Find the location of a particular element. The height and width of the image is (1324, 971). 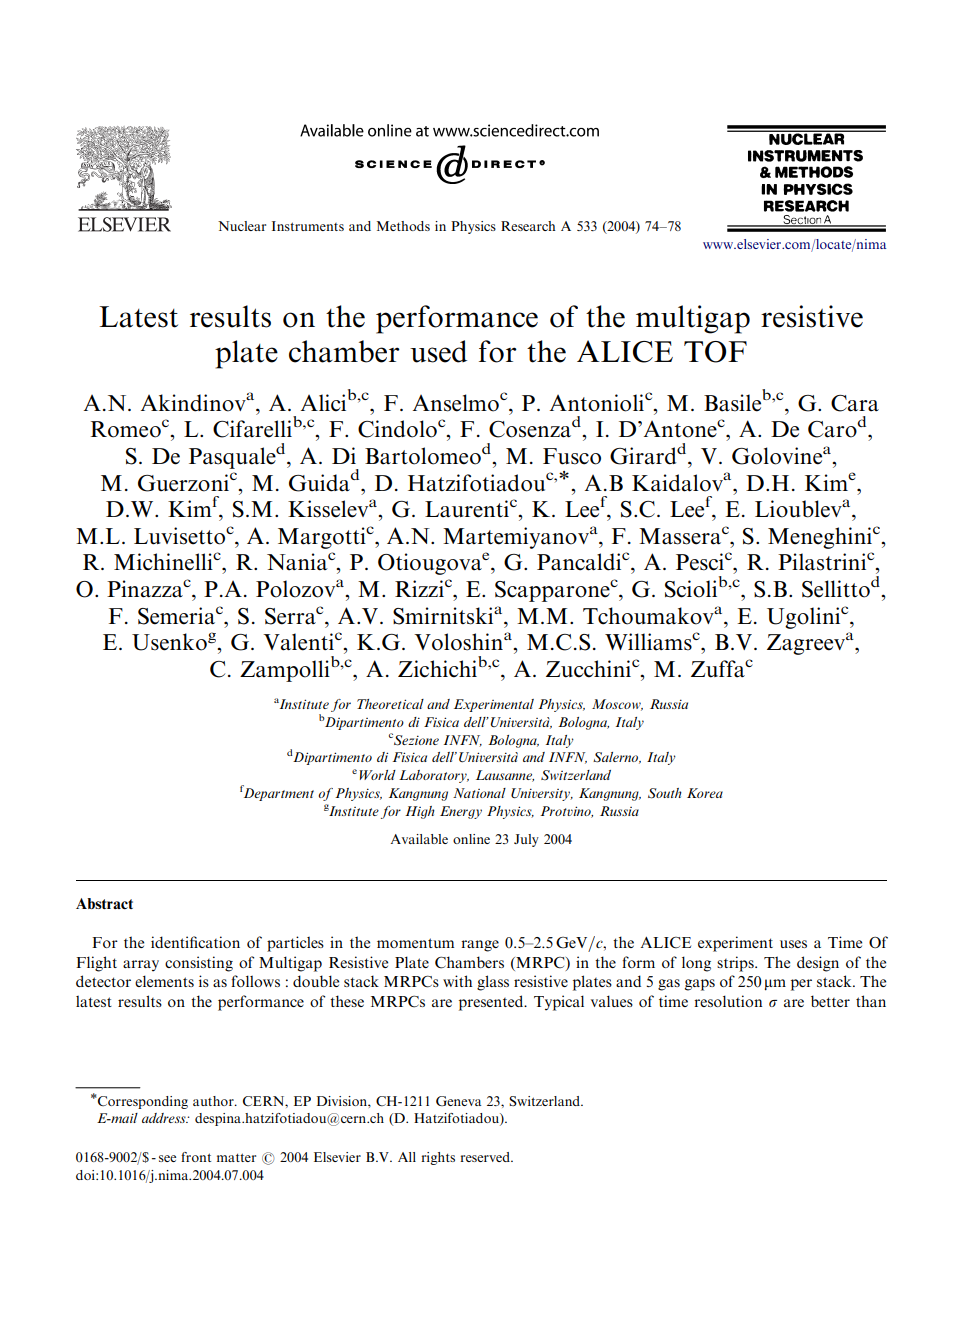

Research is located at coordinates (528, 226).
